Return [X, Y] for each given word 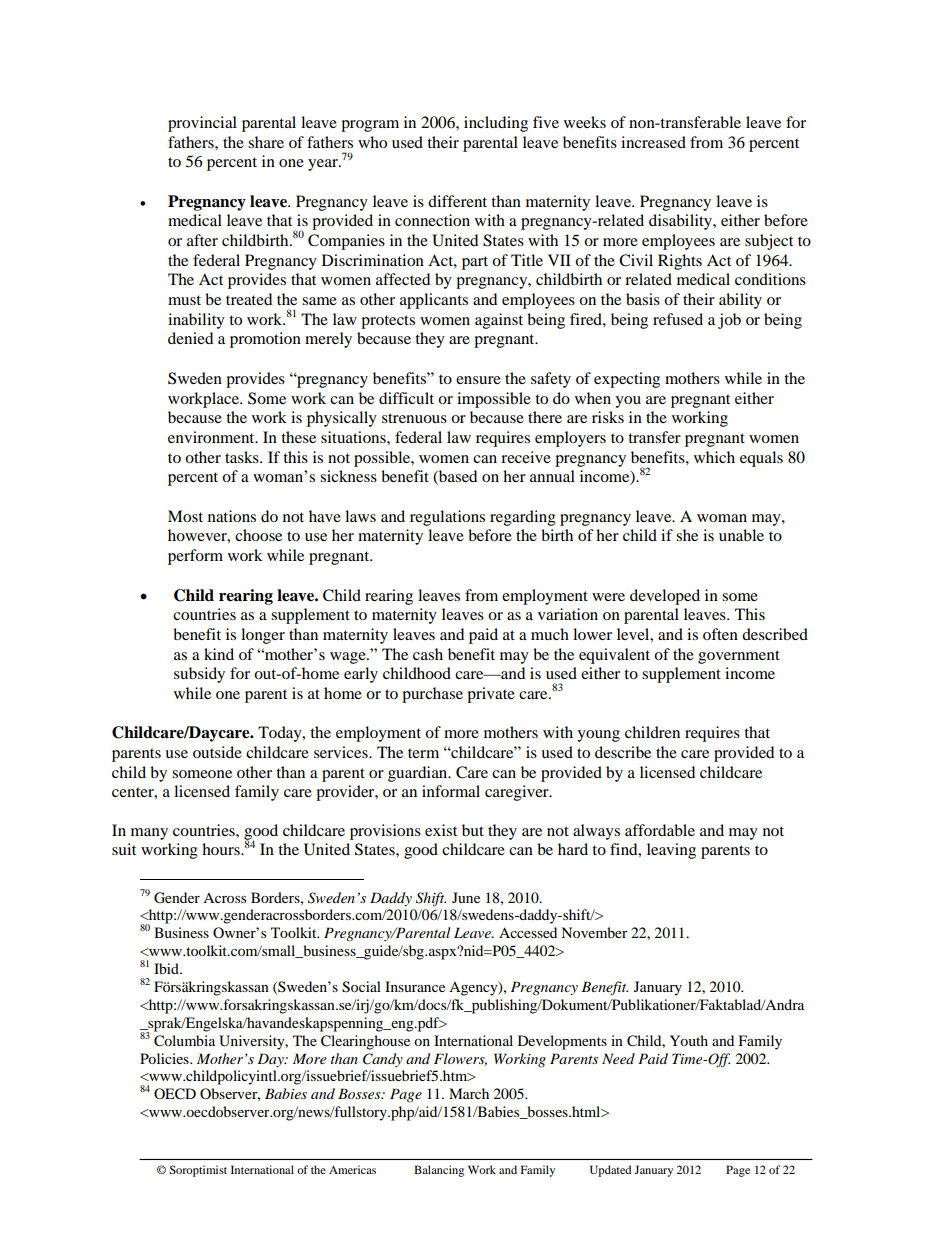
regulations [447, 518]
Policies [165, 1058]
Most [185, 516]
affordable [660, 830]
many [149, 834]
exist [441, 830]
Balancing [439, 1171]
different [457, 201]
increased [653, 142]
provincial [202, 124]
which [714, 457]
